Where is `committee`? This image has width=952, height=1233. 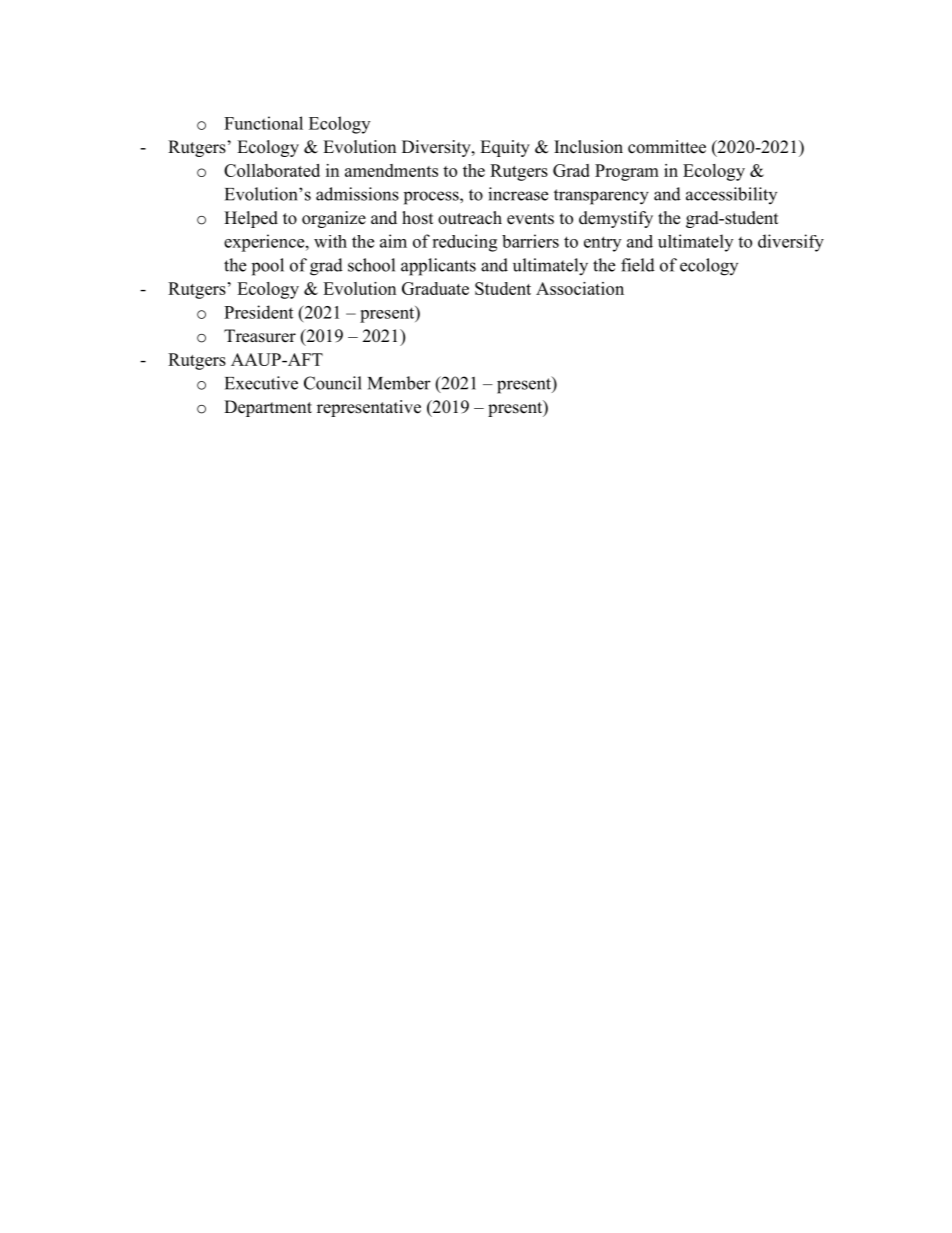 committee is located at coordinates (667, 147).
